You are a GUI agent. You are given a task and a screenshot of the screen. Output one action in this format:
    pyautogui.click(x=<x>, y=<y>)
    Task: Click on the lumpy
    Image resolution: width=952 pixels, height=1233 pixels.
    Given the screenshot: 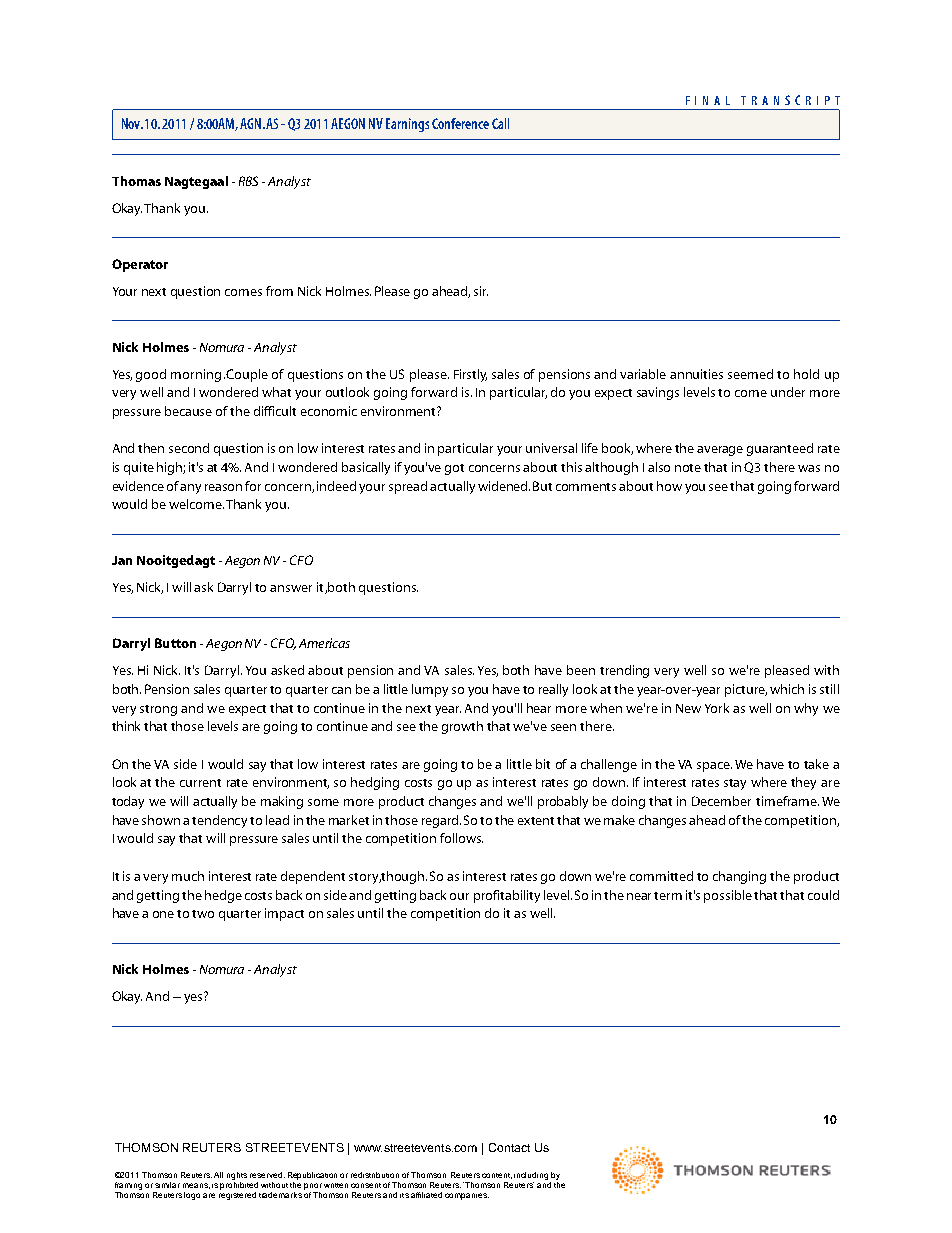 What is the action you would take?
    pyautogui.click(x=430, y=690)
